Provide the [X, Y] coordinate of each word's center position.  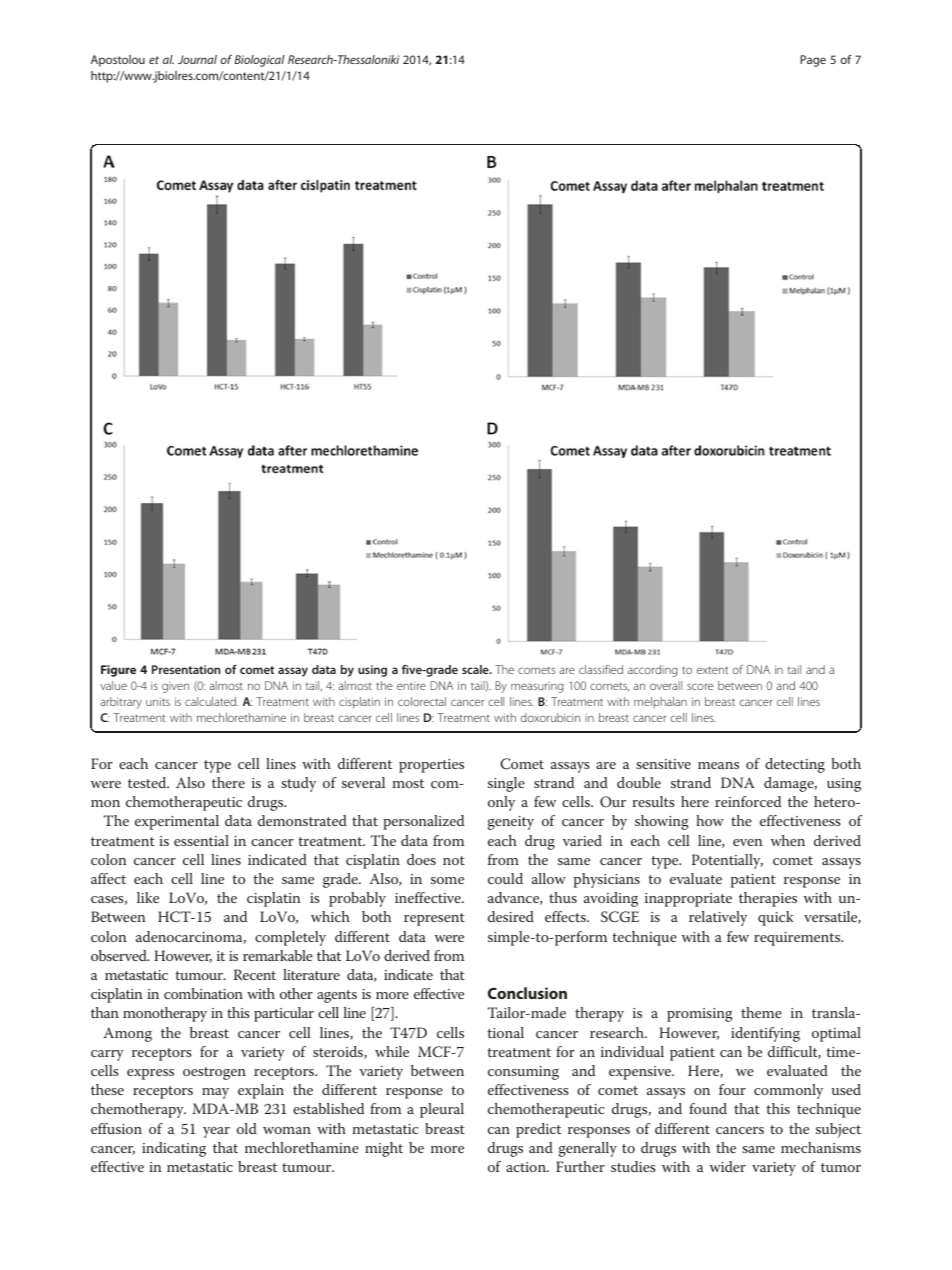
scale [476, 669]
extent [712, 670]
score [700, 686]
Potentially [727, 861]
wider [728, 1166]
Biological [259, 61]
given [175, 687]
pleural [442, 1110]
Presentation [186, 669]
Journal [197, 59]
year [216, 1132]
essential [201, 840]
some [447, 880]
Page [813, 61]
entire [411, 686]
